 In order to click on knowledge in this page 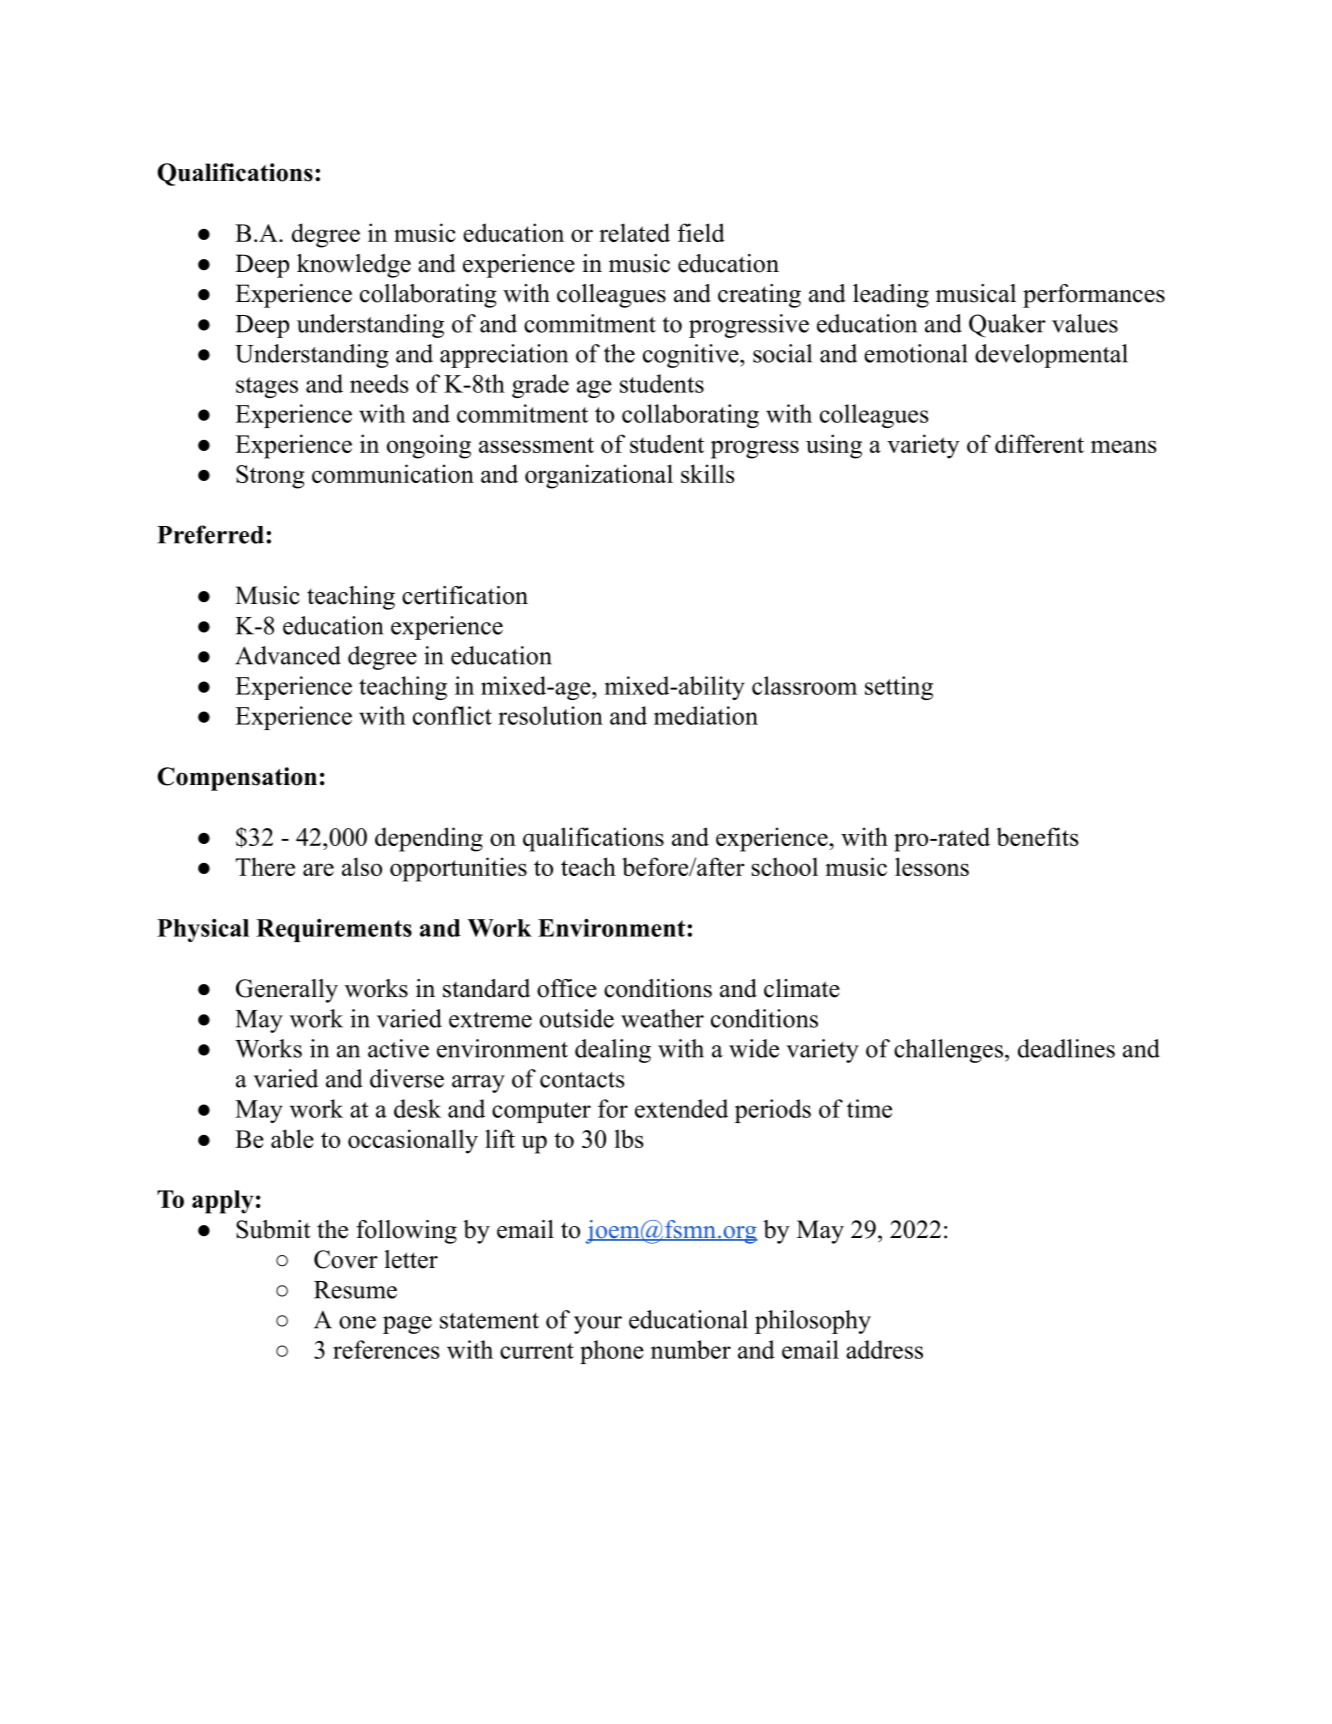, I will do `click(354, 266)`.
